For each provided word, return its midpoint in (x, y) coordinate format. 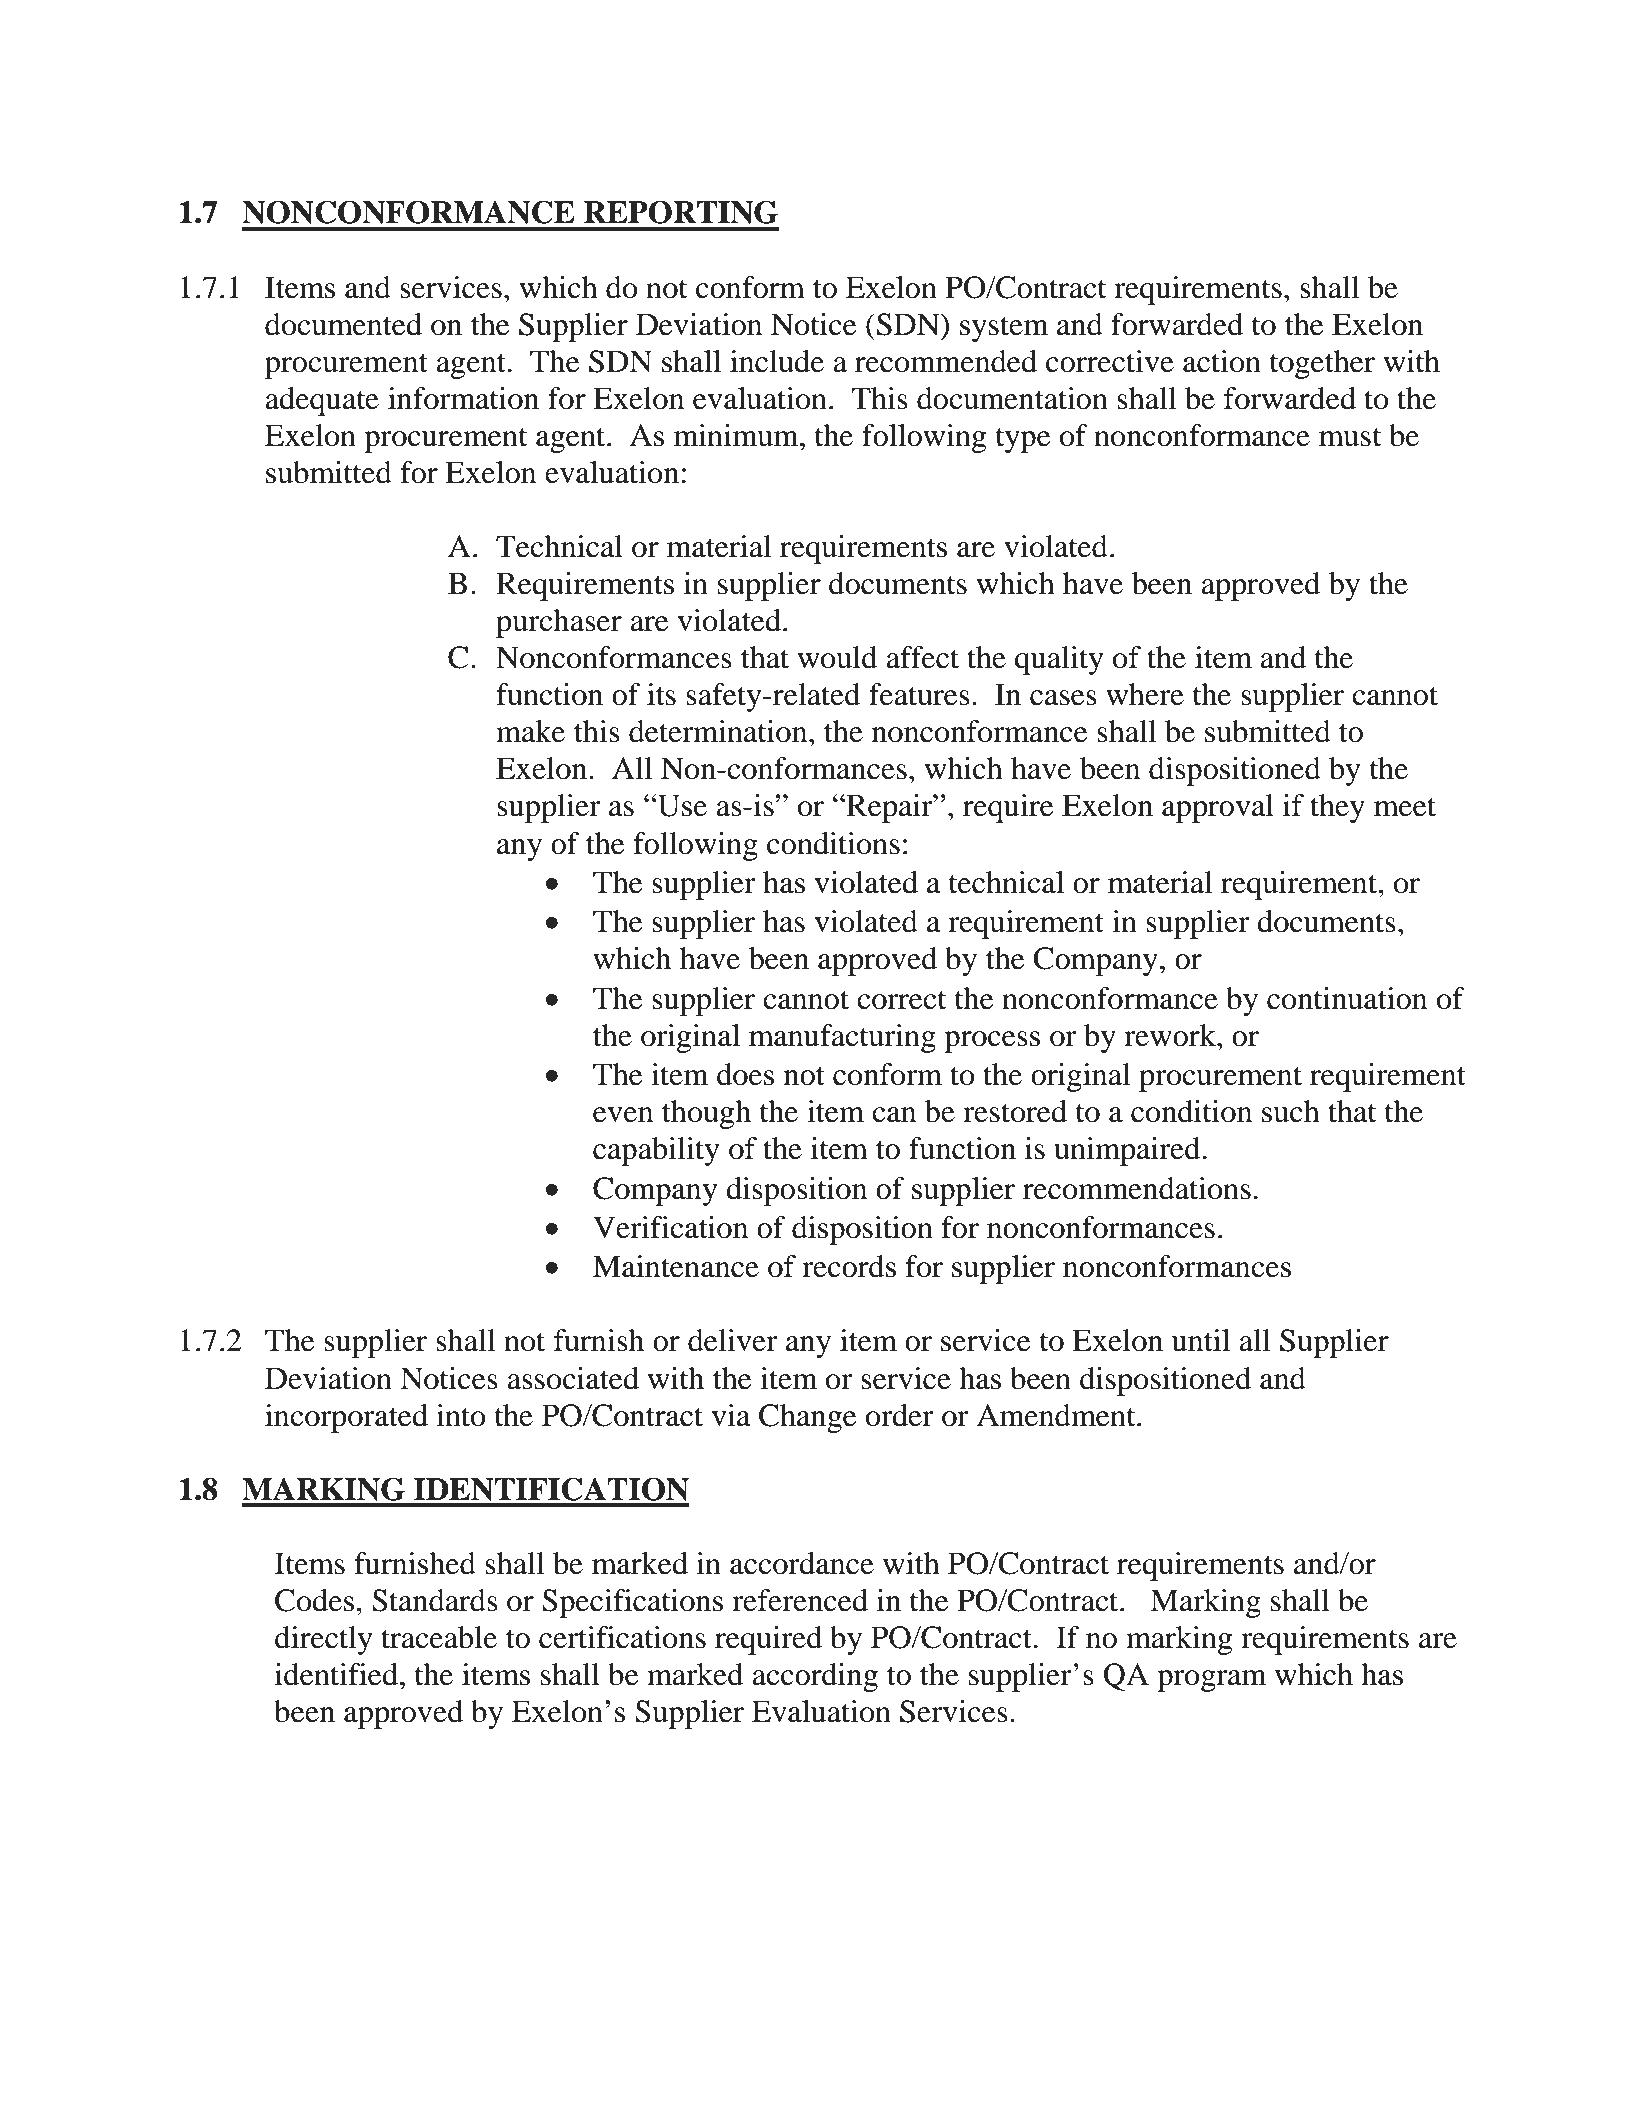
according (815, 1677)
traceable (439, 1637)
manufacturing (842, 1038)
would (837, 657)
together (1322, 364)
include (777, 361)
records (849, 1266)
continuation (1347, 998)
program (1212, 1681)
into (461, 1415)
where (1145, 694)
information (463, 398)
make (530, 731)
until (1201, 1340)
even (623, 1115)
